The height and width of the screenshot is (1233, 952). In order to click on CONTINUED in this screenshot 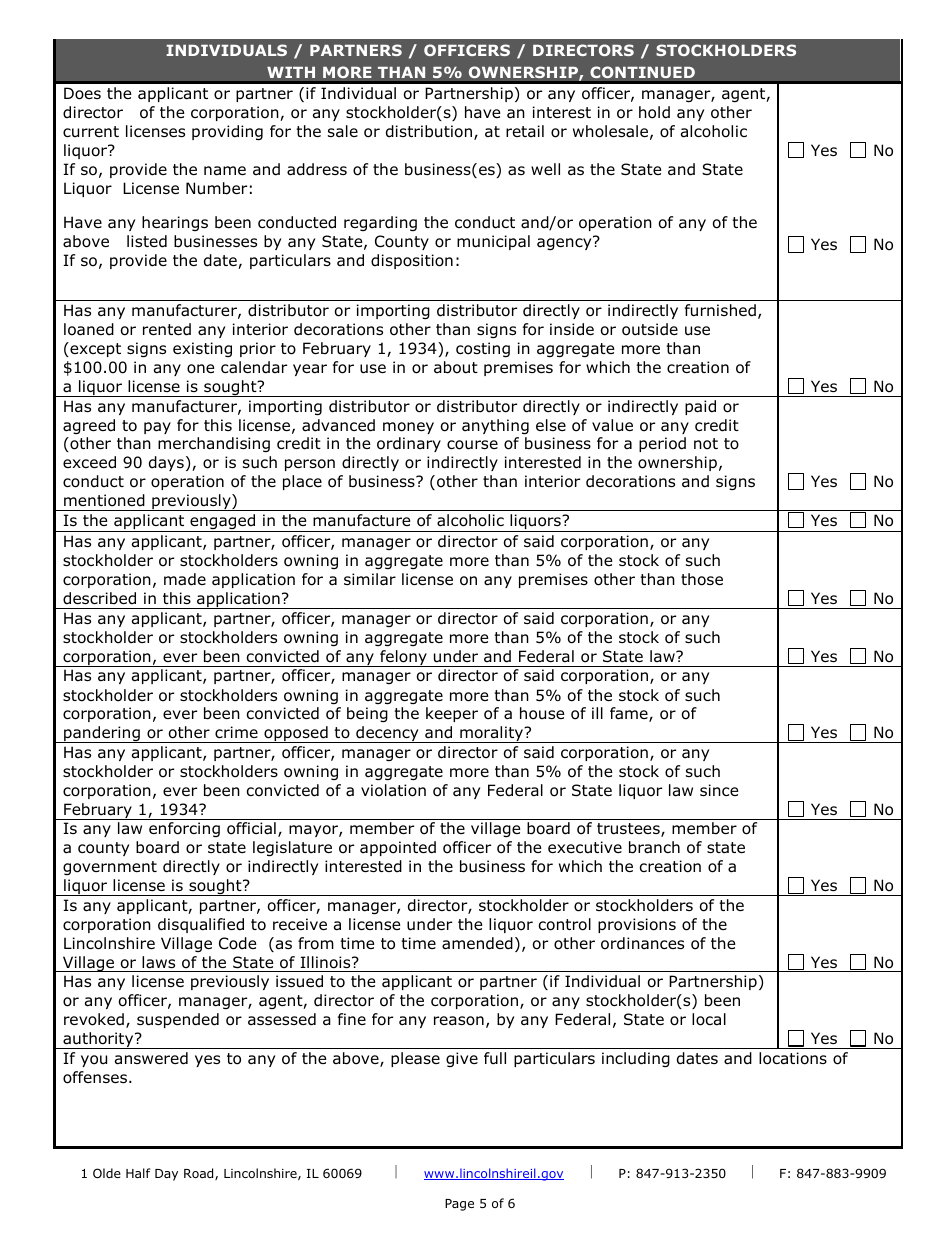, I will do `click(642, 72)`.
